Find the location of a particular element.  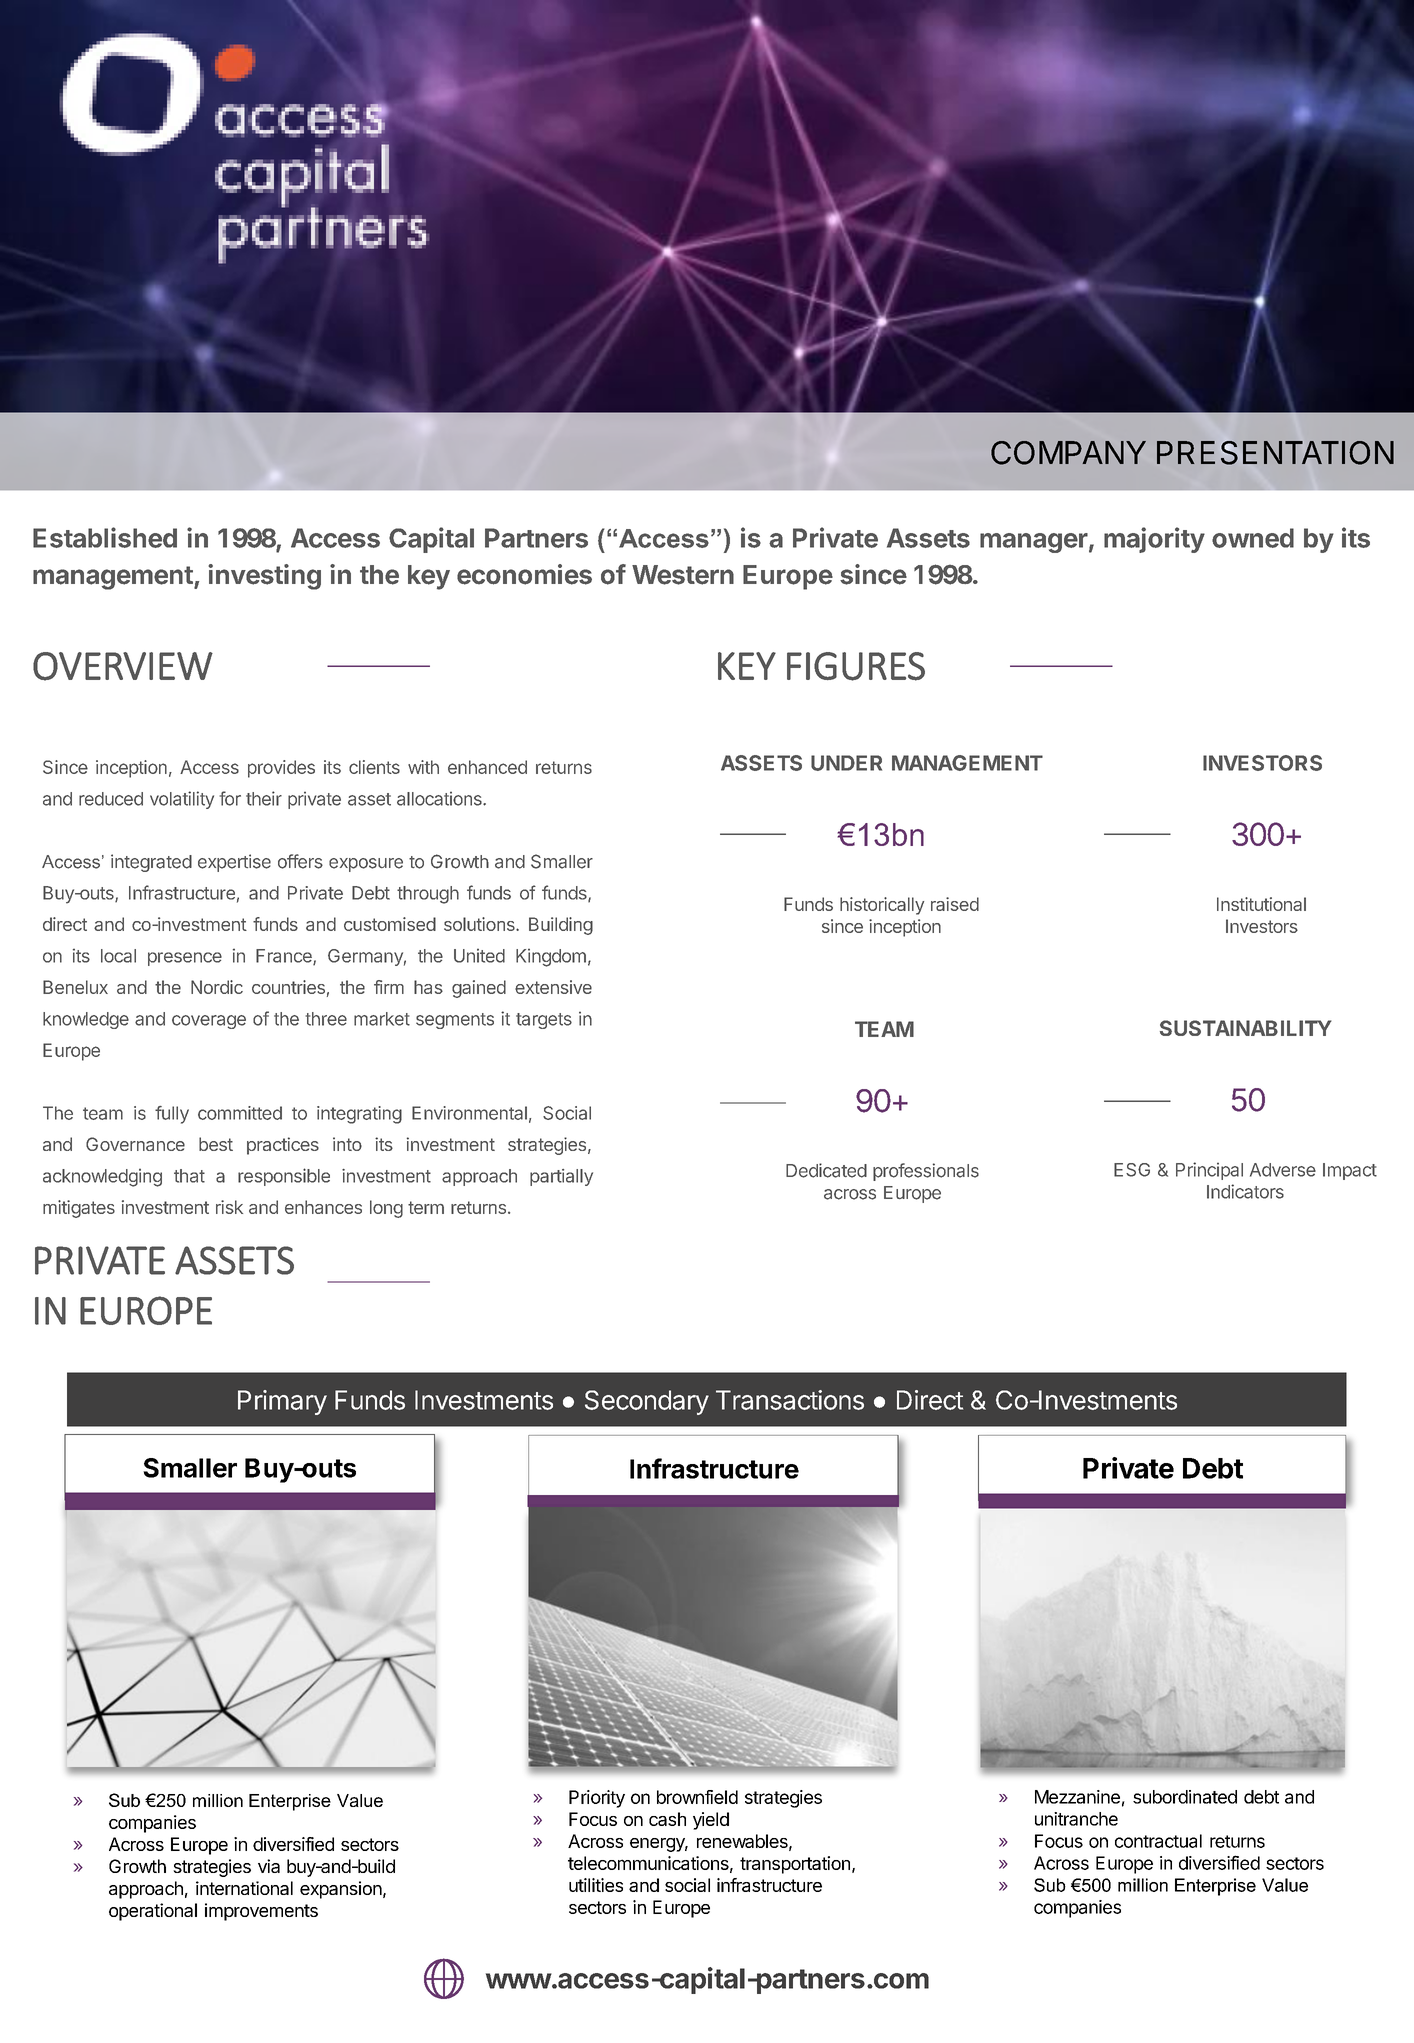

investing is located at coordinates (264, 577).
